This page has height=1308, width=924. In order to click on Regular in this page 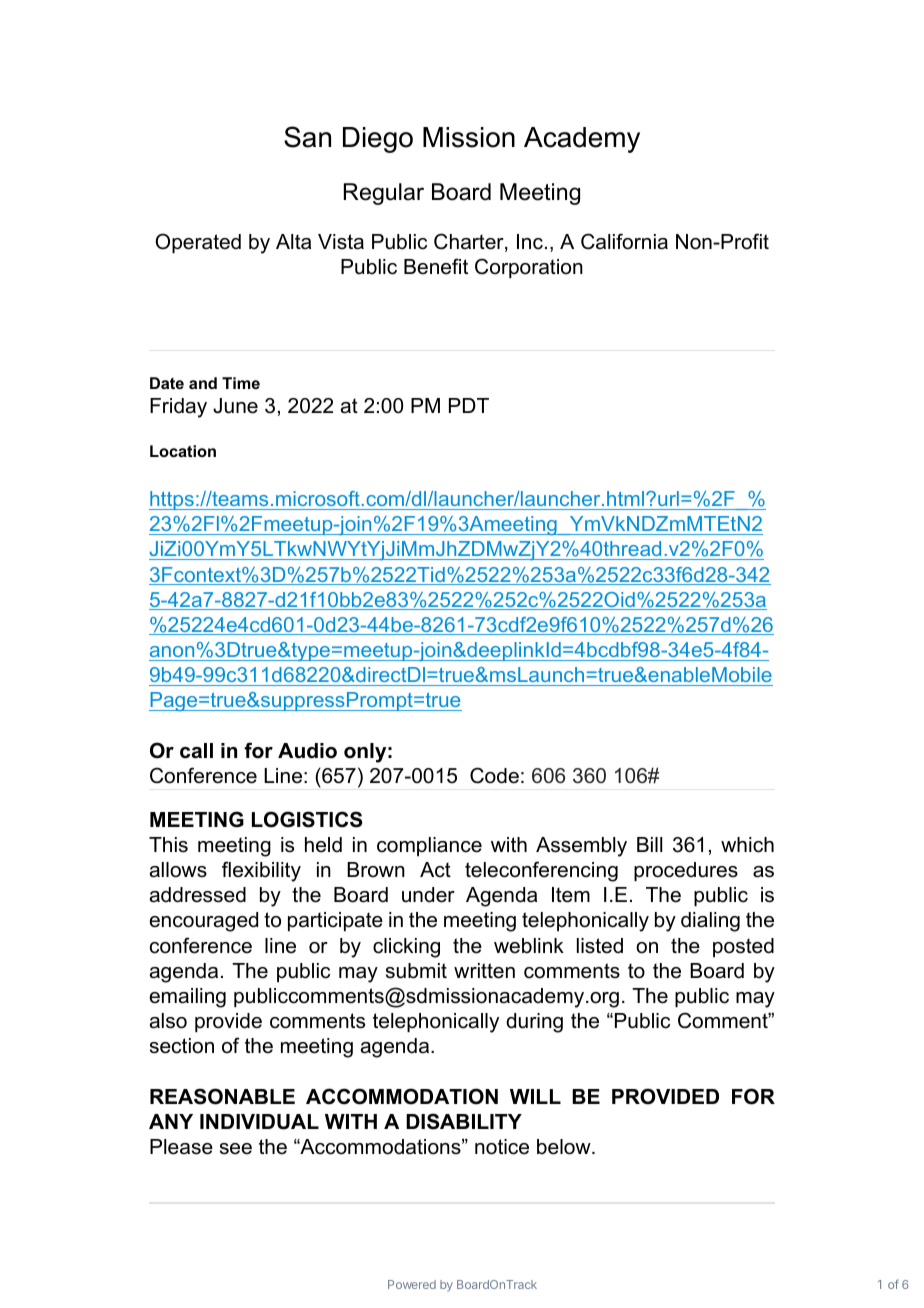, I will do `click(384, 194)`.
